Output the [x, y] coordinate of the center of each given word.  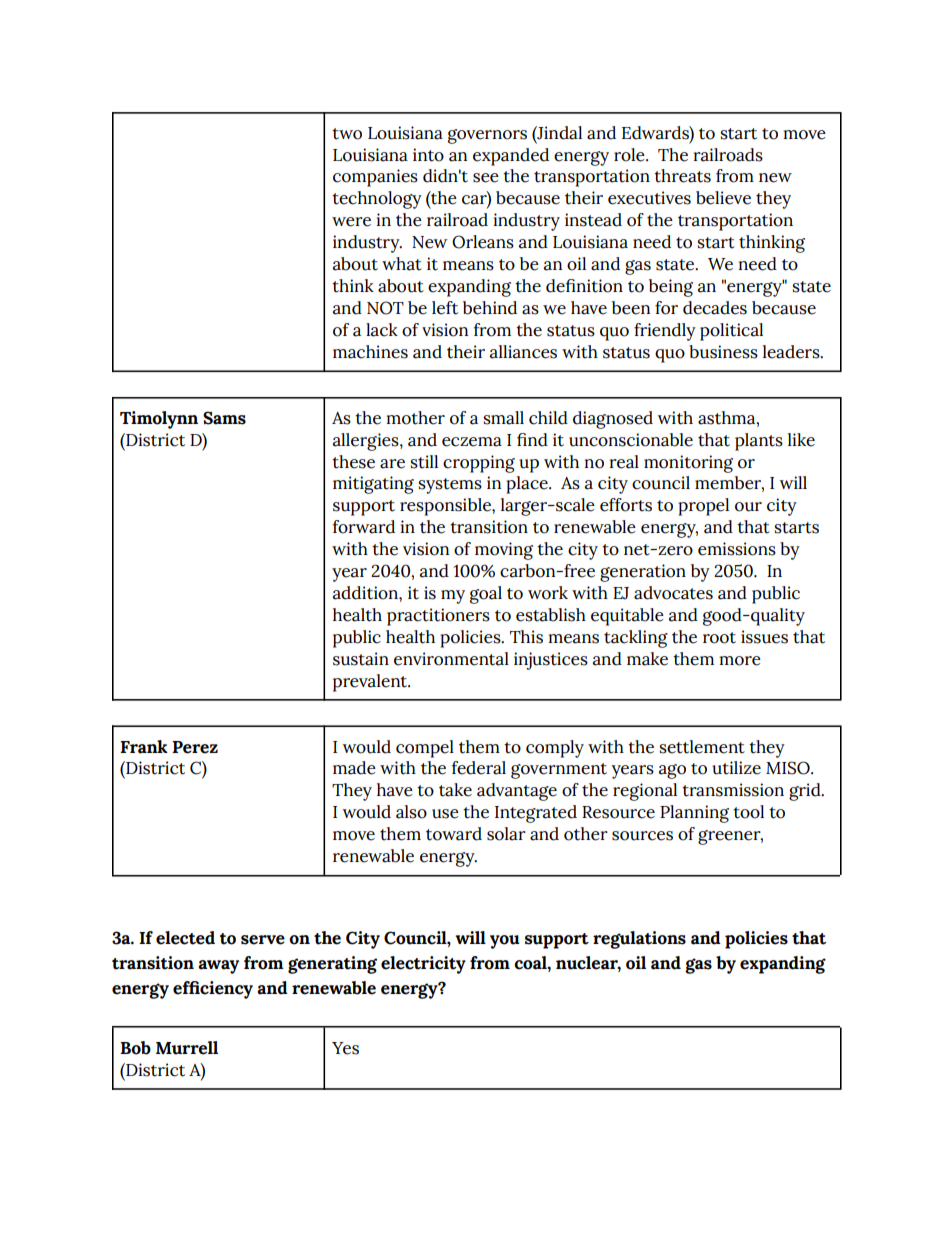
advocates [673, 593]
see [486, 178]
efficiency [213, 990]
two [347, 134]
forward [364, 527]
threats [682, 176]
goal [486, 595]
